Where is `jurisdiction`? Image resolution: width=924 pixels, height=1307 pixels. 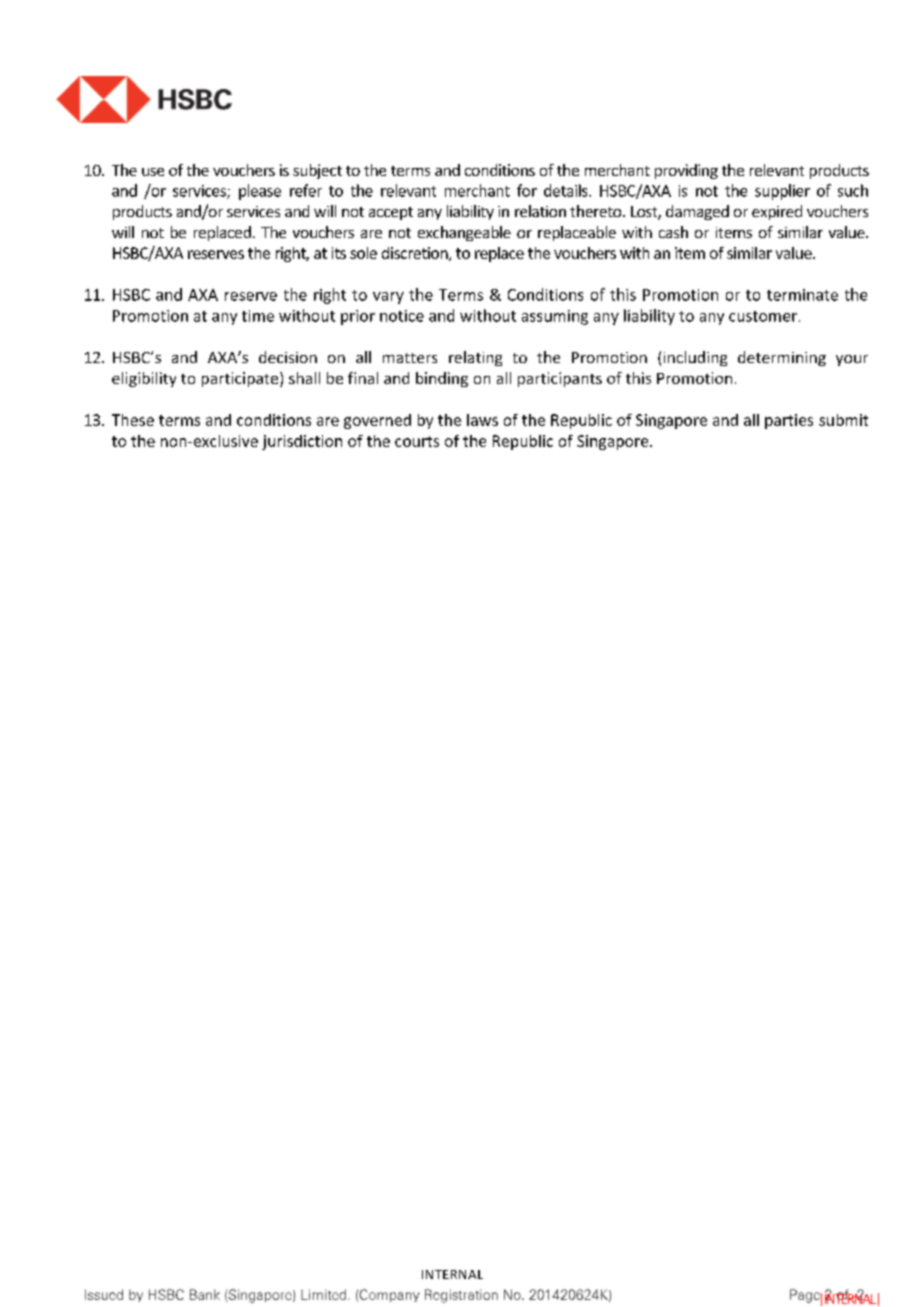
jurisdiction is located at coordinates (302, 442).
